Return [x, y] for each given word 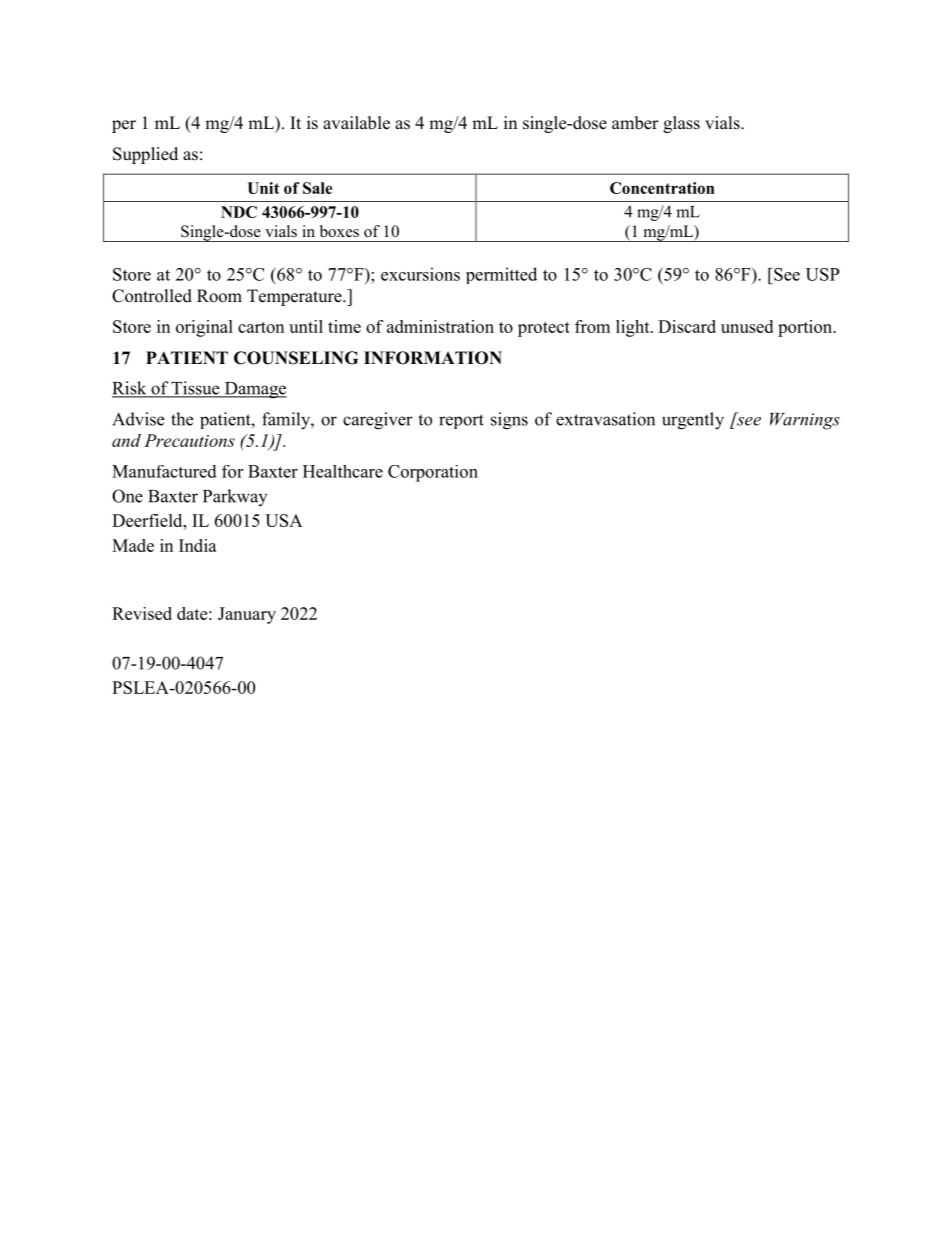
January [247, 615]
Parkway [235, 497]
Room [219, 296]
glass [681, 124]
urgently [693, 421]
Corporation [433, 473]
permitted [501, 275]
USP [822, 274]
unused [747, 326]
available [356, 123]
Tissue [195, 389]
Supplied [145, 155]
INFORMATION [433, 358]
